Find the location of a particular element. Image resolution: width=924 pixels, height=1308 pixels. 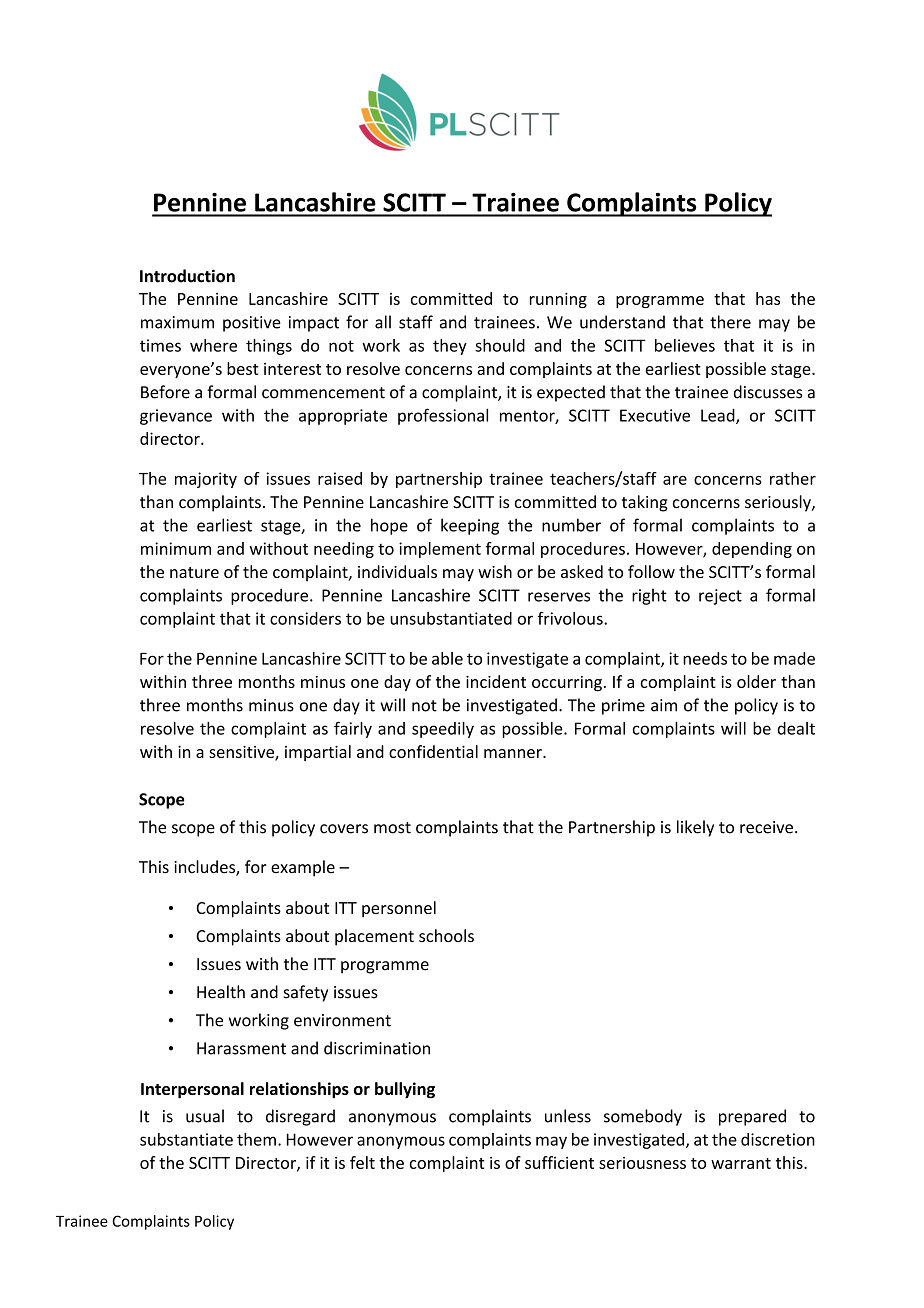

likely is located at coordinates (695, 828).
